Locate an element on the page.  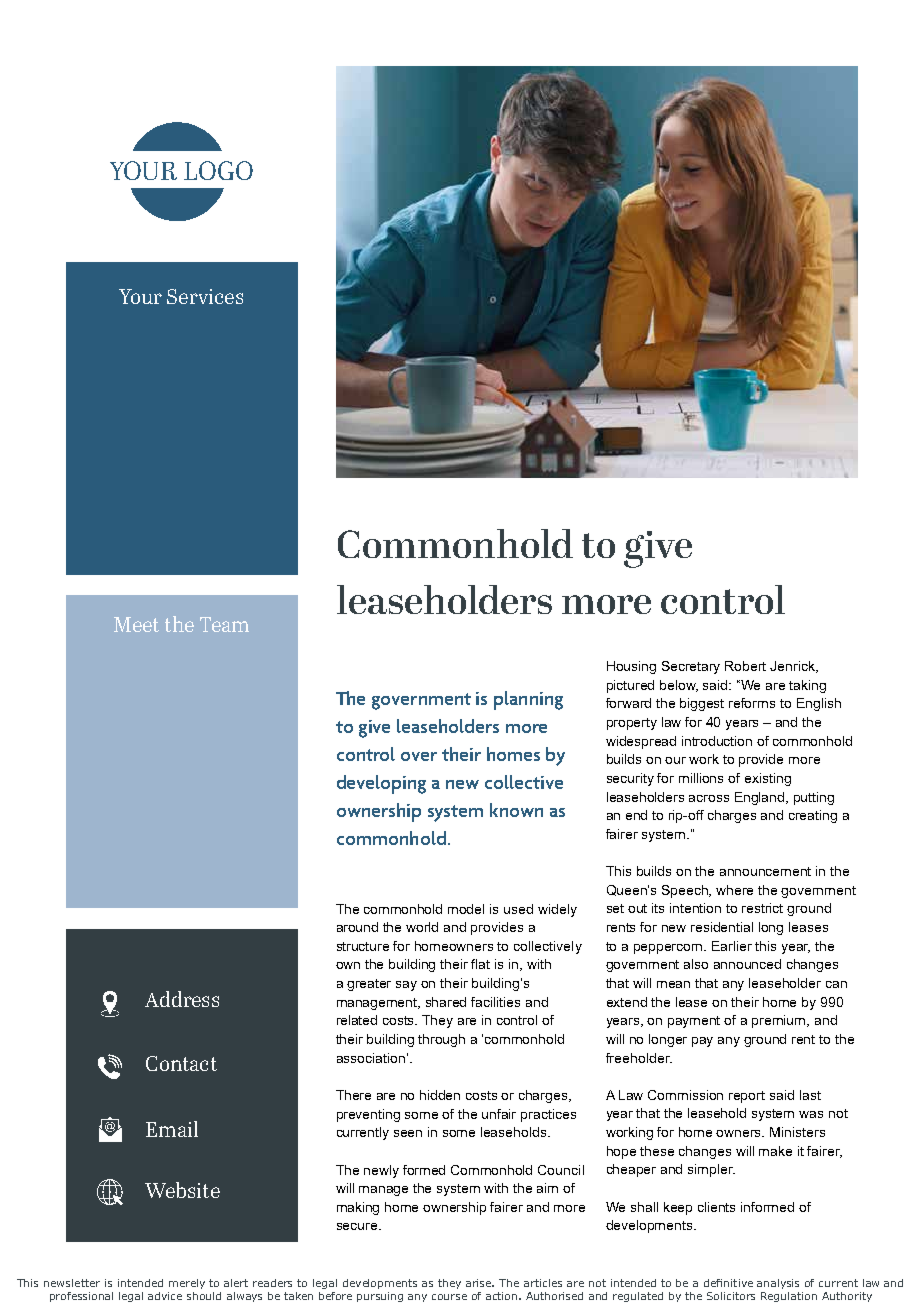
planning is located at coordinates (528, 700).
